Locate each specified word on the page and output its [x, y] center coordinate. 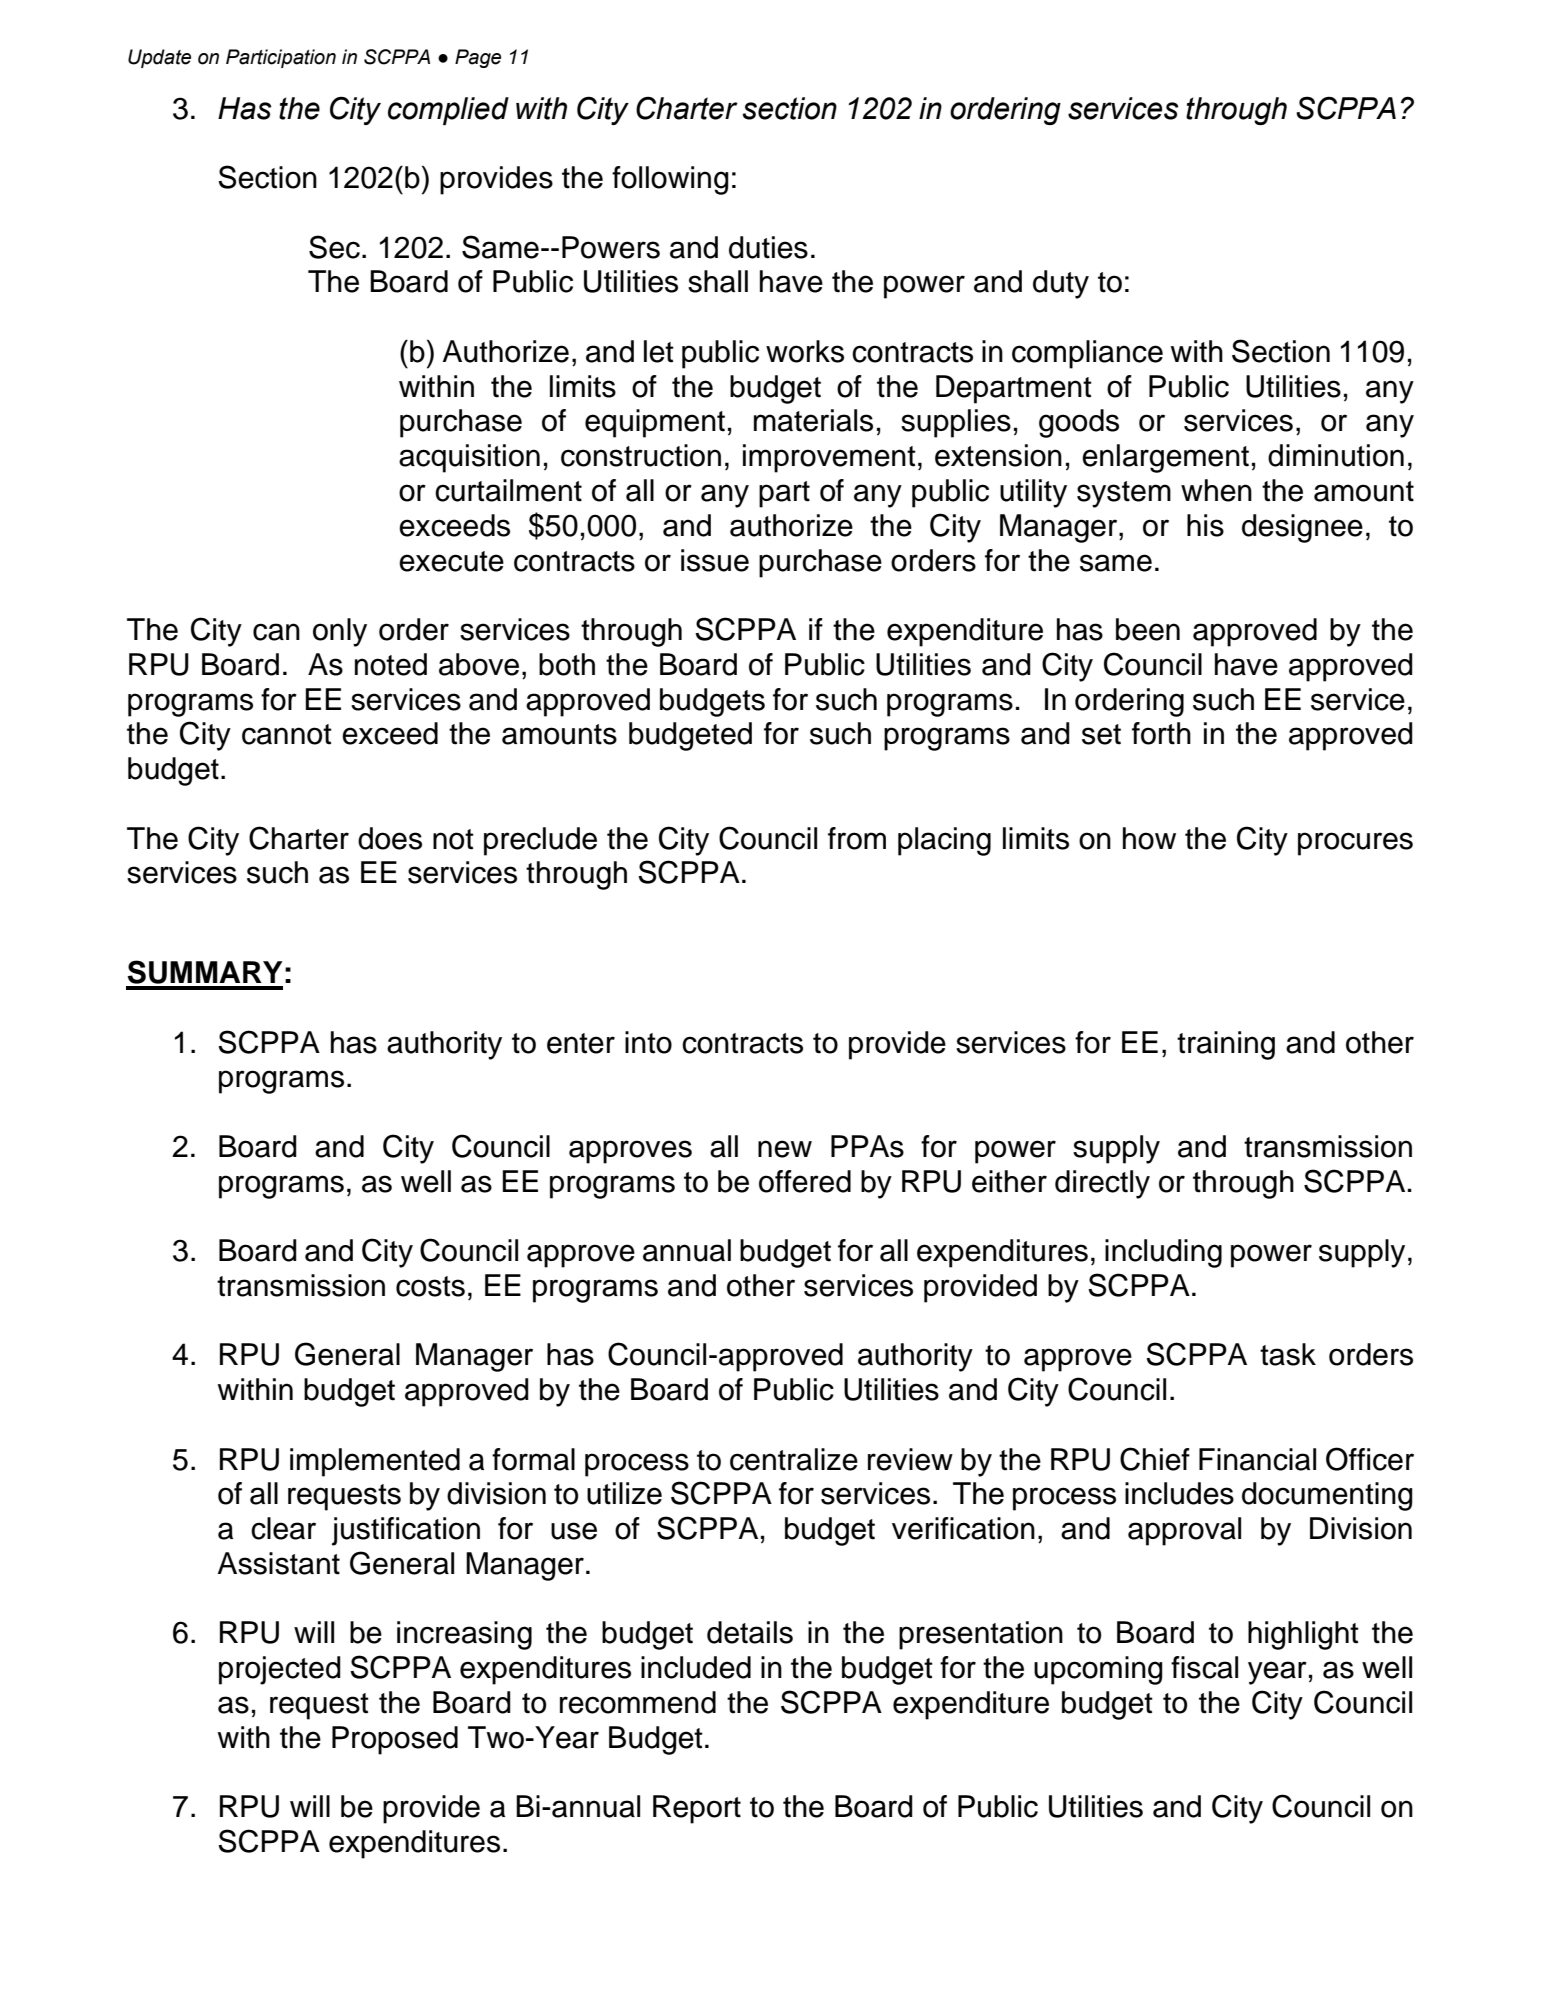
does [390, 838]
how [1149, 838]
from [857, 838]
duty [1061, 284]
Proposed [395, 1740]
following [670, 180]
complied [448, 111]
